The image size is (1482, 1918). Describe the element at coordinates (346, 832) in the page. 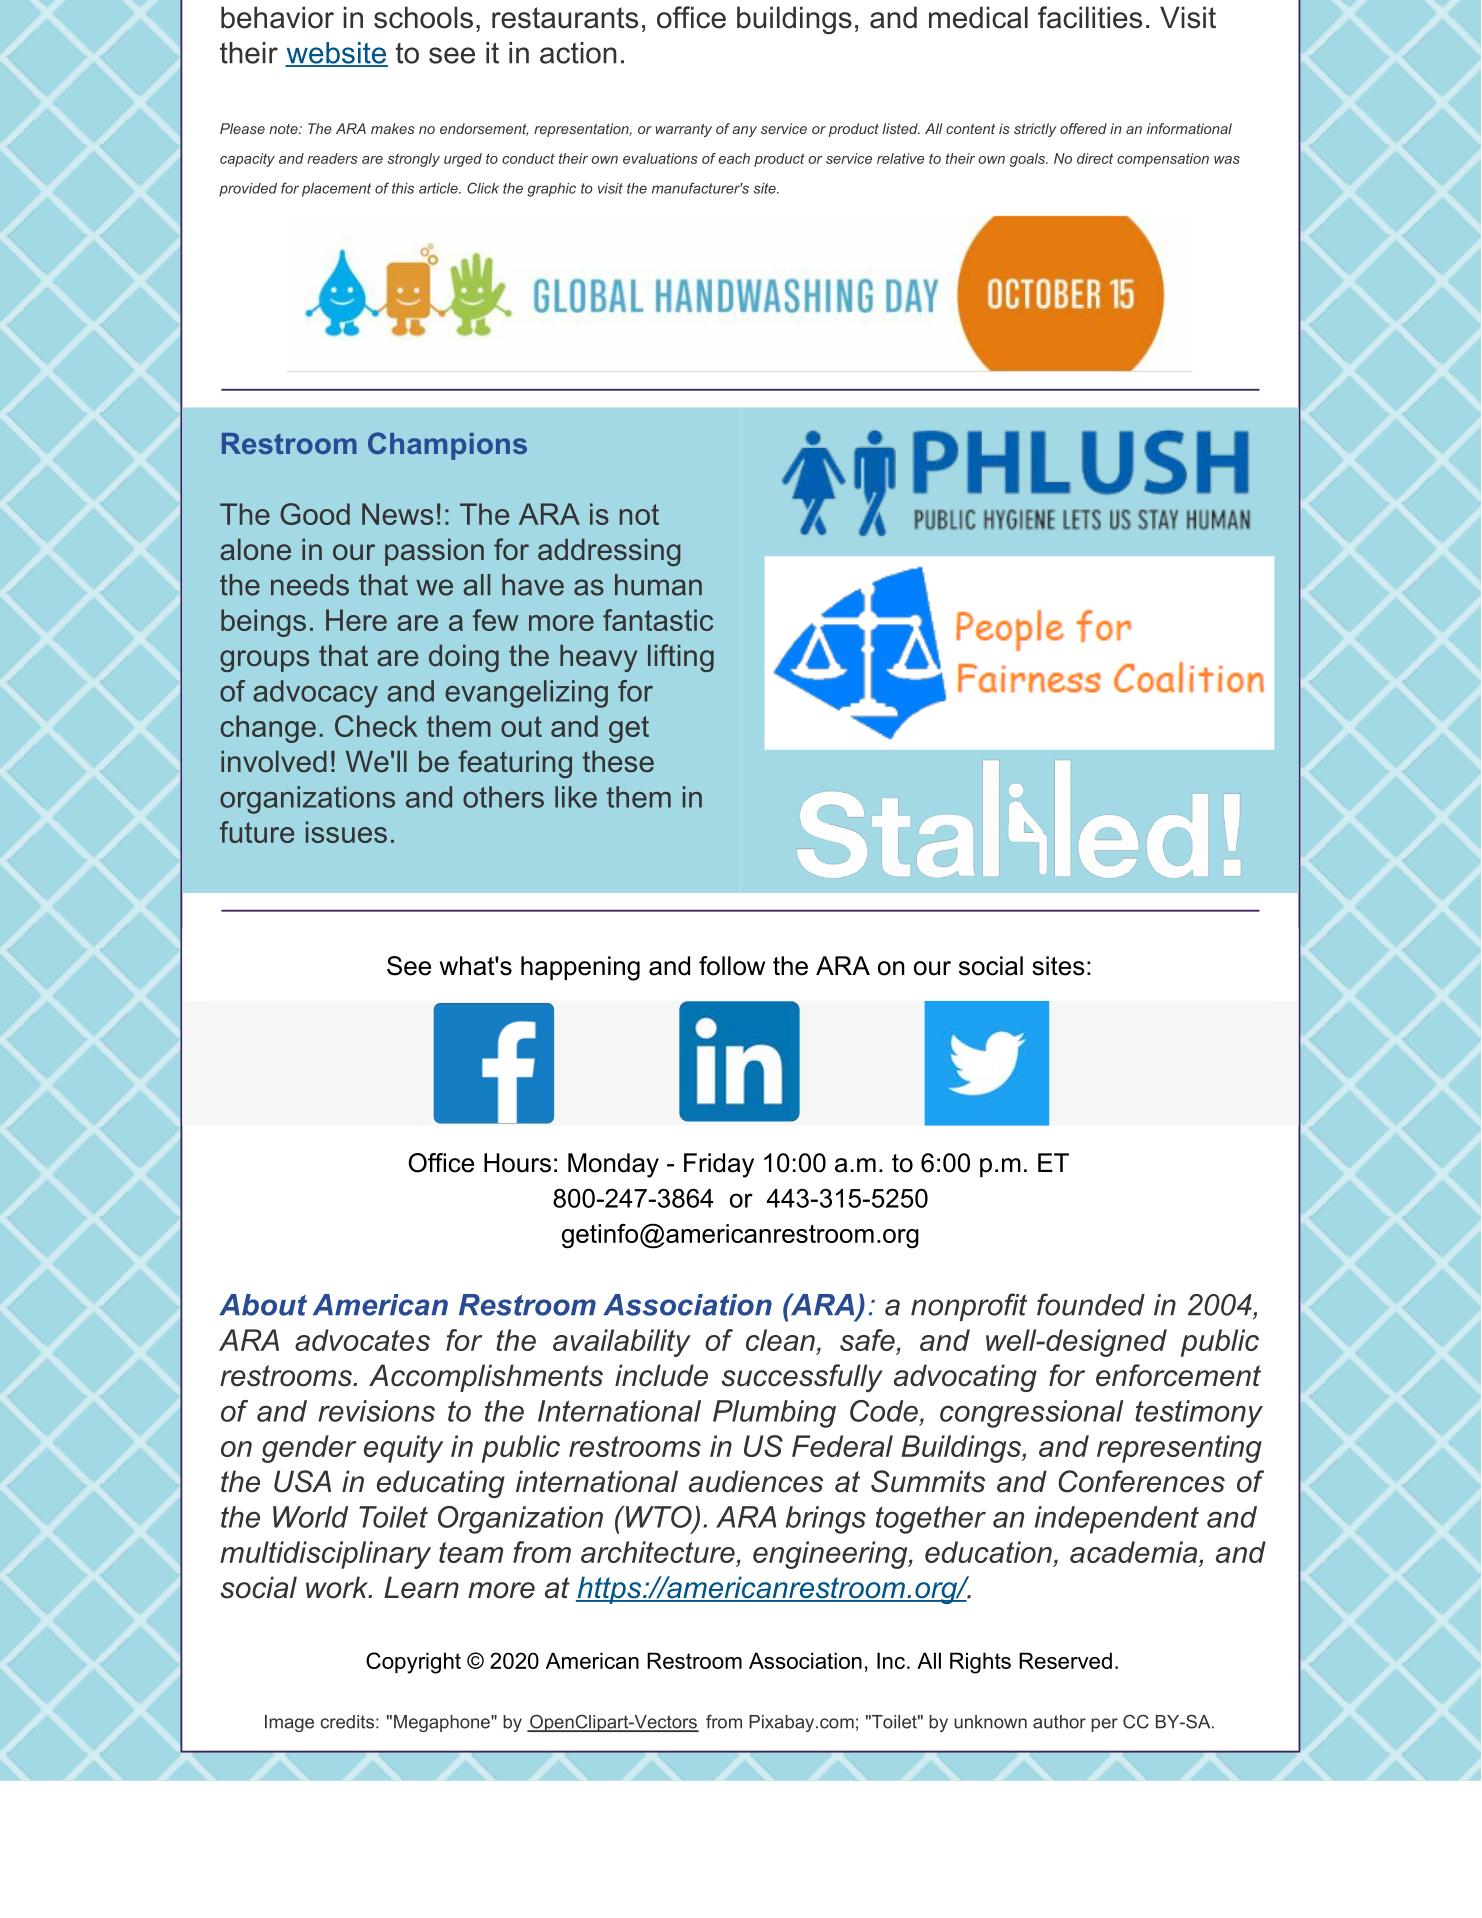

I see `issues` at that location.
